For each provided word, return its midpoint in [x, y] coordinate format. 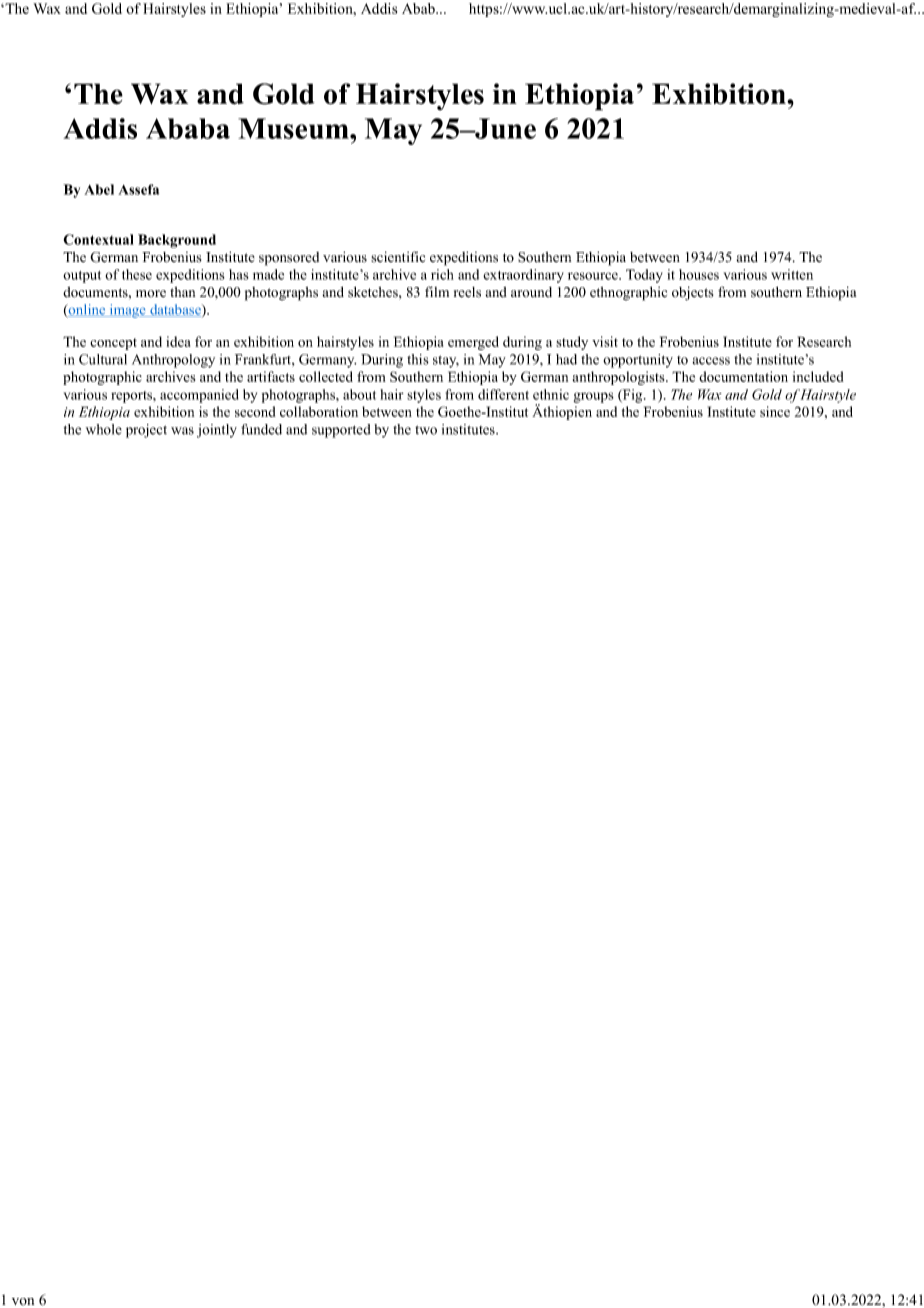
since [775, 411]
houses [699, 274]
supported [341, 431]
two [426, 430]
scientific [398, 257]
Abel [99, 189]
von [23, 1301]
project [146, 431]
